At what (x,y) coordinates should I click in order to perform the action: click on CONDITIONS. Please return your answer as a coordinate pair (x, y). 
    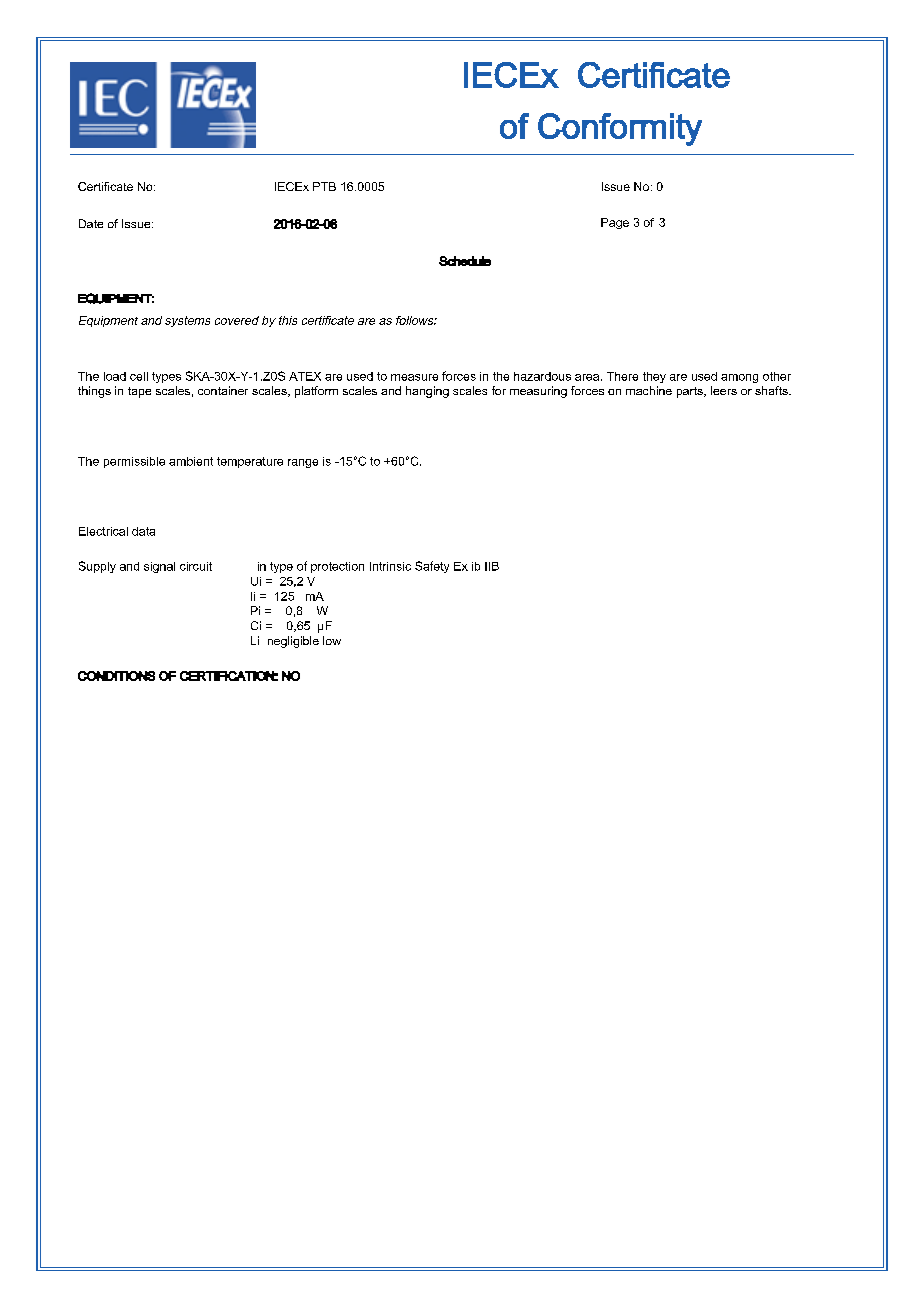
    Looking at the image, I should click on (116, 676).
